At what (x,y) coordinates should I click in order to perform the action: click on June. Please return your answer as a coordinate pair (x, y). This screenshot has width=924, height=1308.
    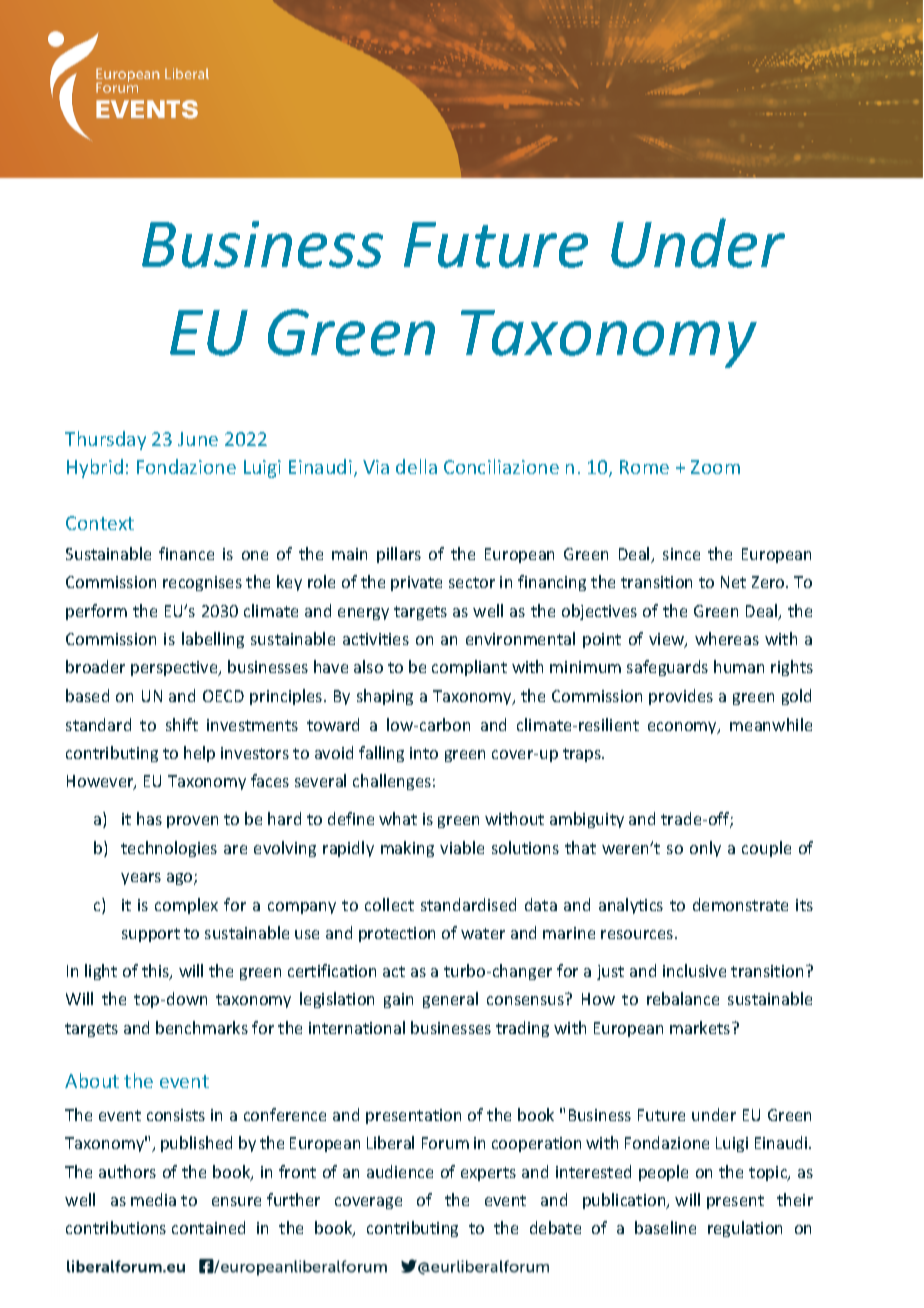
    Looking at the image, I should click on (198, 439).
